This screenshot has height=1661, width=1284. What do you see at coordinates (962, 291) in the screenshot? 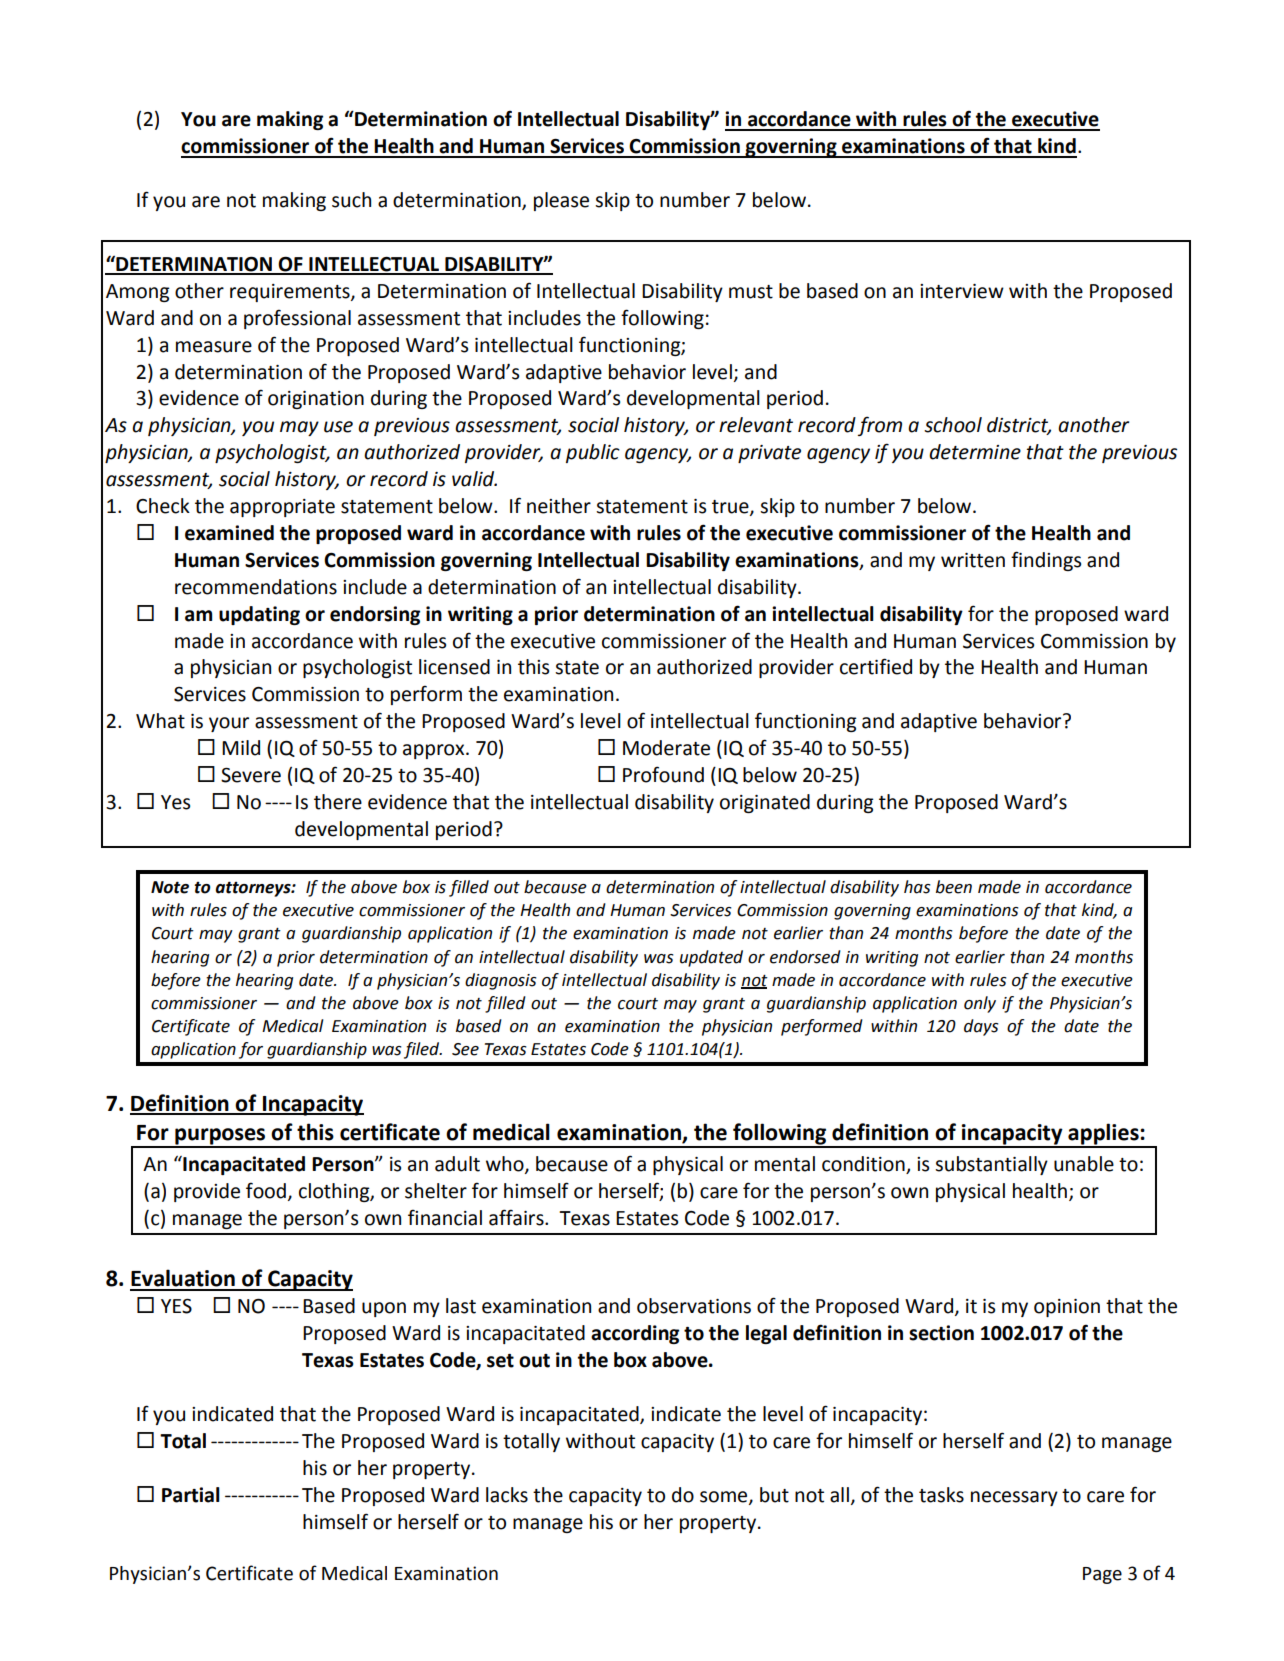
I see `interview` at bounding box center [962, 291].
